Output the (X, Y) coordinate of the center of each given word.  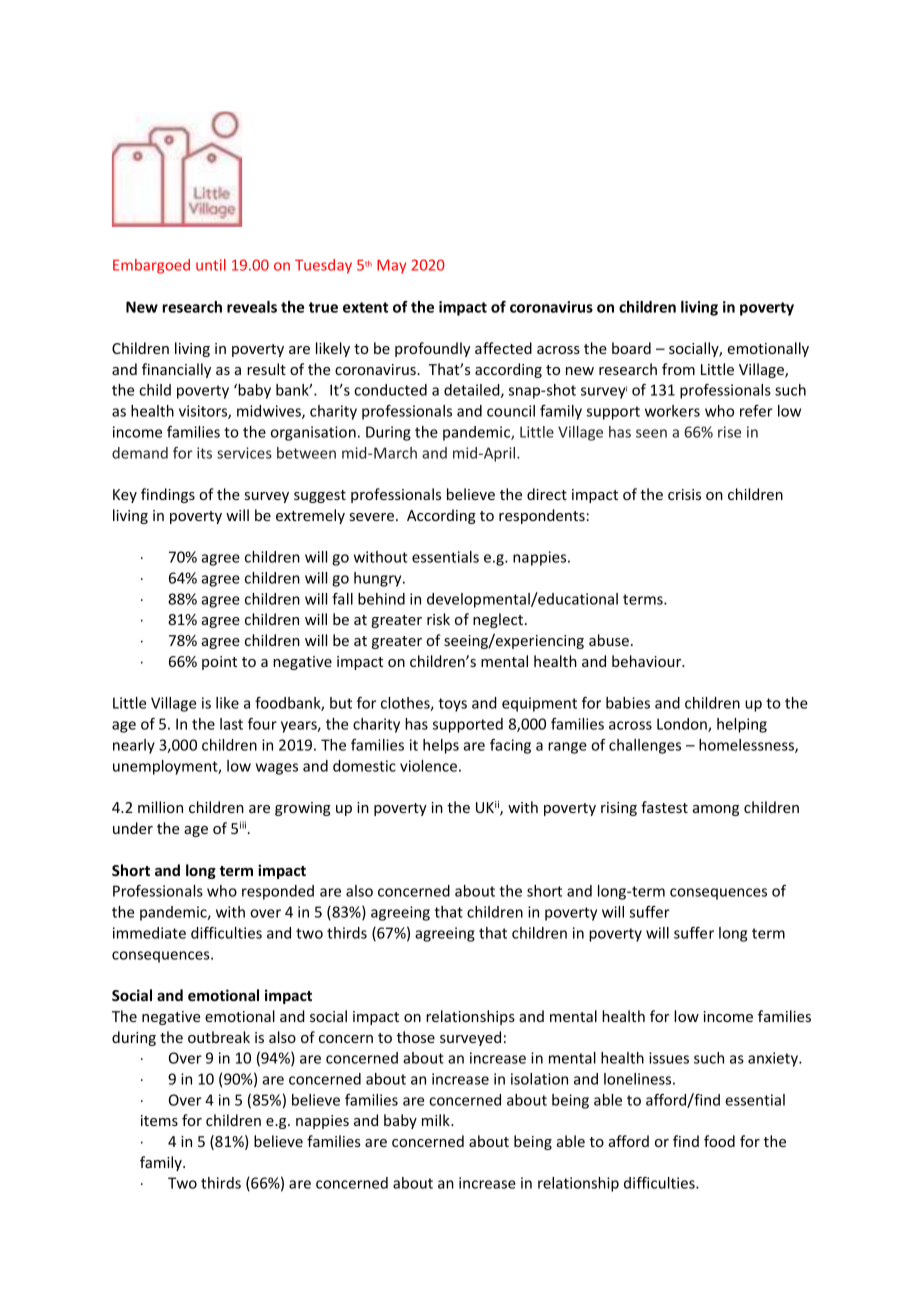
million (160, 807)
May (391, 266)
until (211, 265)
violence (428, 766)
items (159, 1120)
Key (125, 496)
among (716, 810)
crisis (684, 494)
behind (381, 599)
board (631, 348)
